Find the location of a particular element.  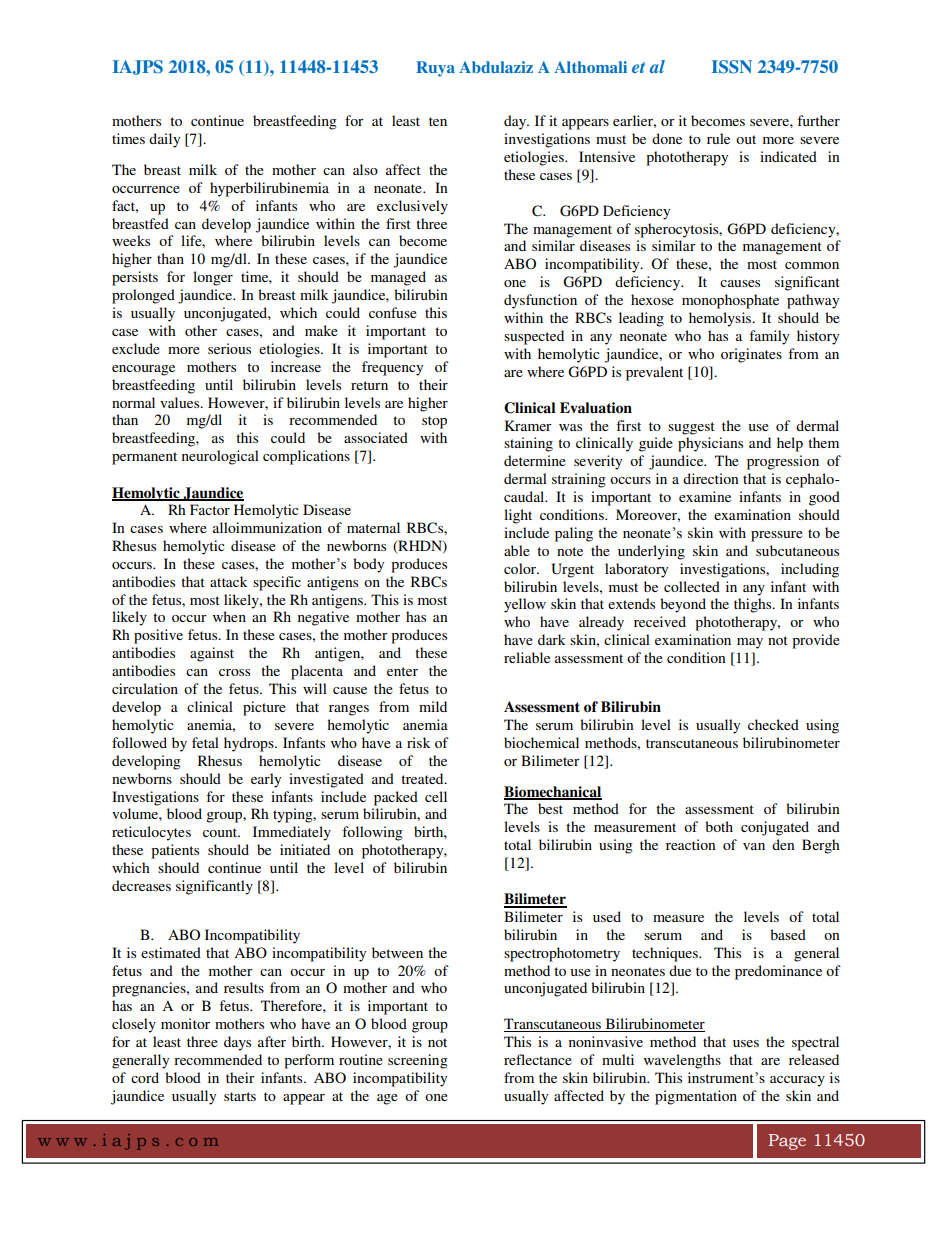

starts is located at coordinates (240, 1096).
